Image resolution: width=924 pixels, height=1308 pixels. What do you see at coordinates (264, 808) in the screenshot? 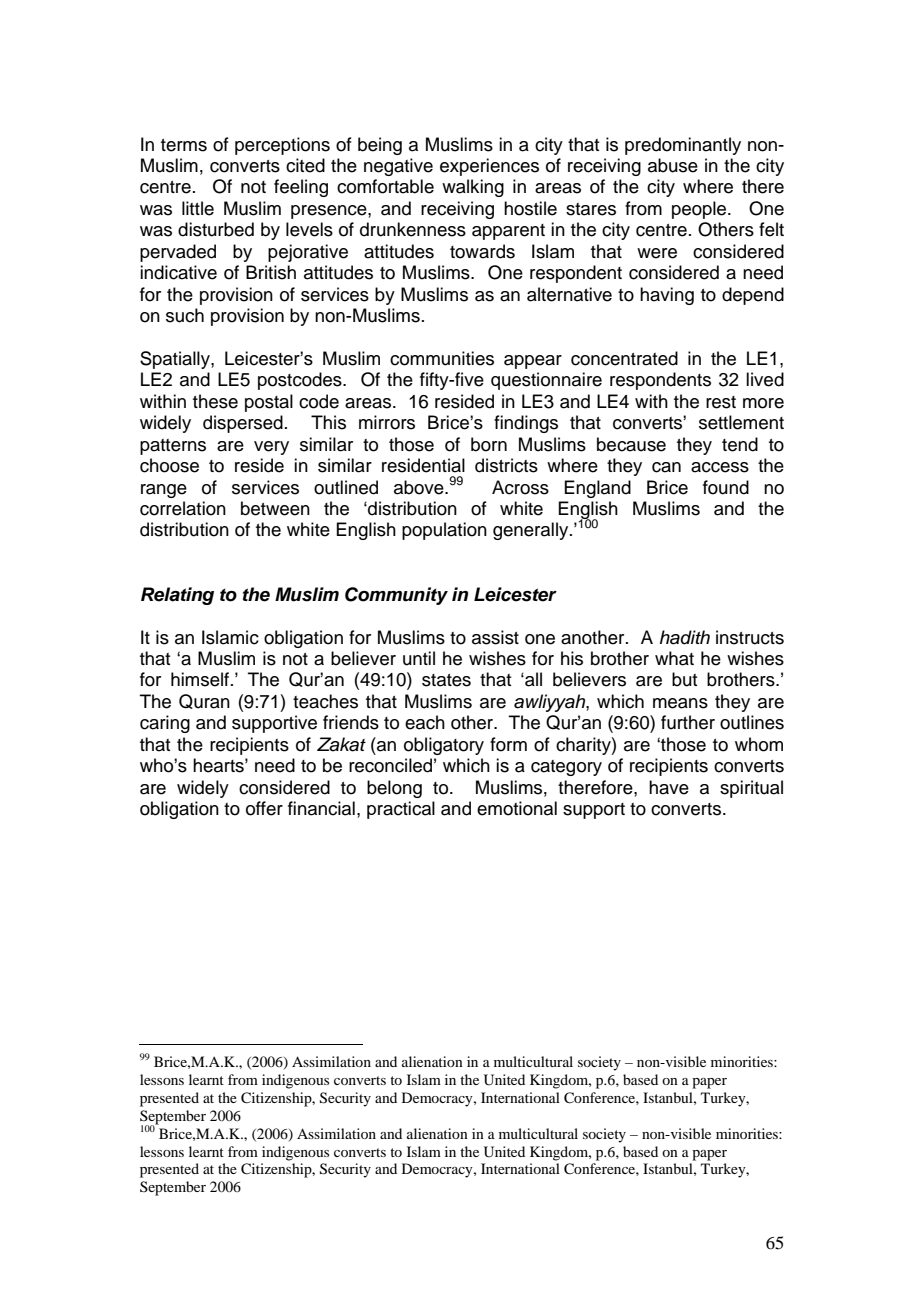
I see `offer` at bounding box center [264, 808].
